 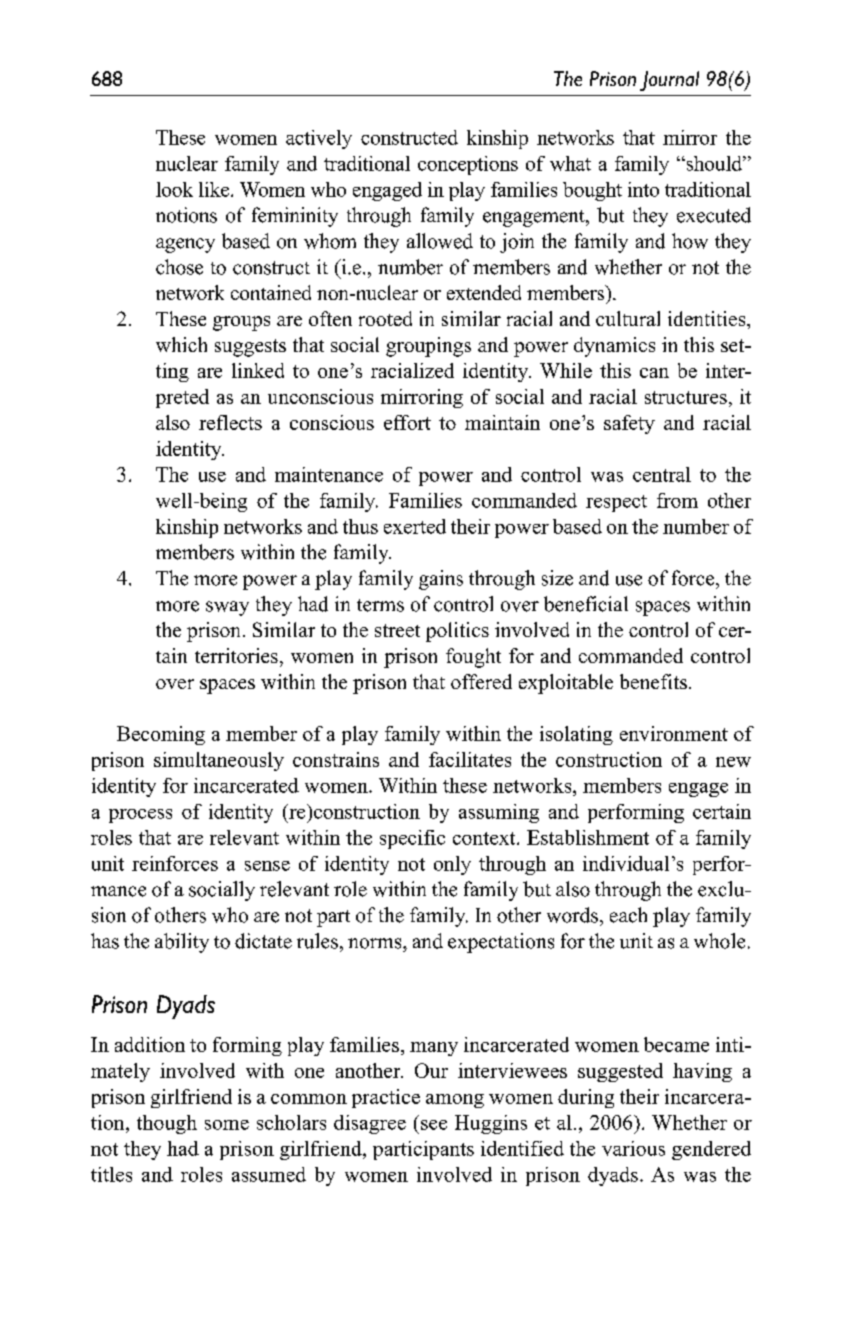 What do you see at coordinates (669, 81) in the screenshot?
I see `Journal` at bounding box center [669, 81].
